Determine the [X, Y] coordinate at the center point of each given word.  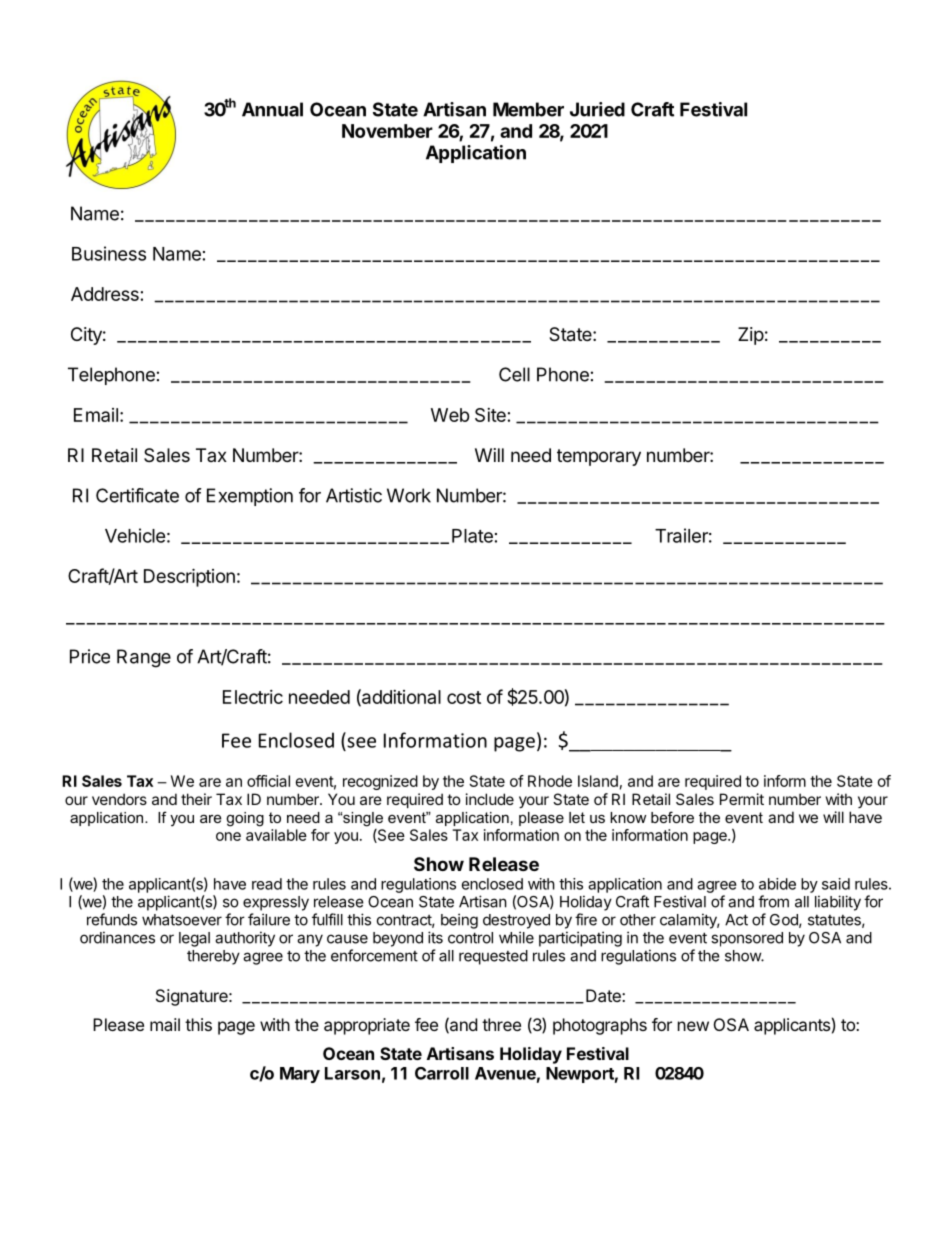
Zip [751, 336]
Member [528, 109]
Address [105, 294]
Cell [514, 374]
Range [144, 658]
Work [409, 495]
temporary [599, 457]
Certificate [137, 495]
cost [464, 697]
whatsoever [182, 920]
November [387, 131]
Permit [742, 799]
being [459, 921]
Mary [300, 1075]
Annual [272, 109]
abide [777, 884]
